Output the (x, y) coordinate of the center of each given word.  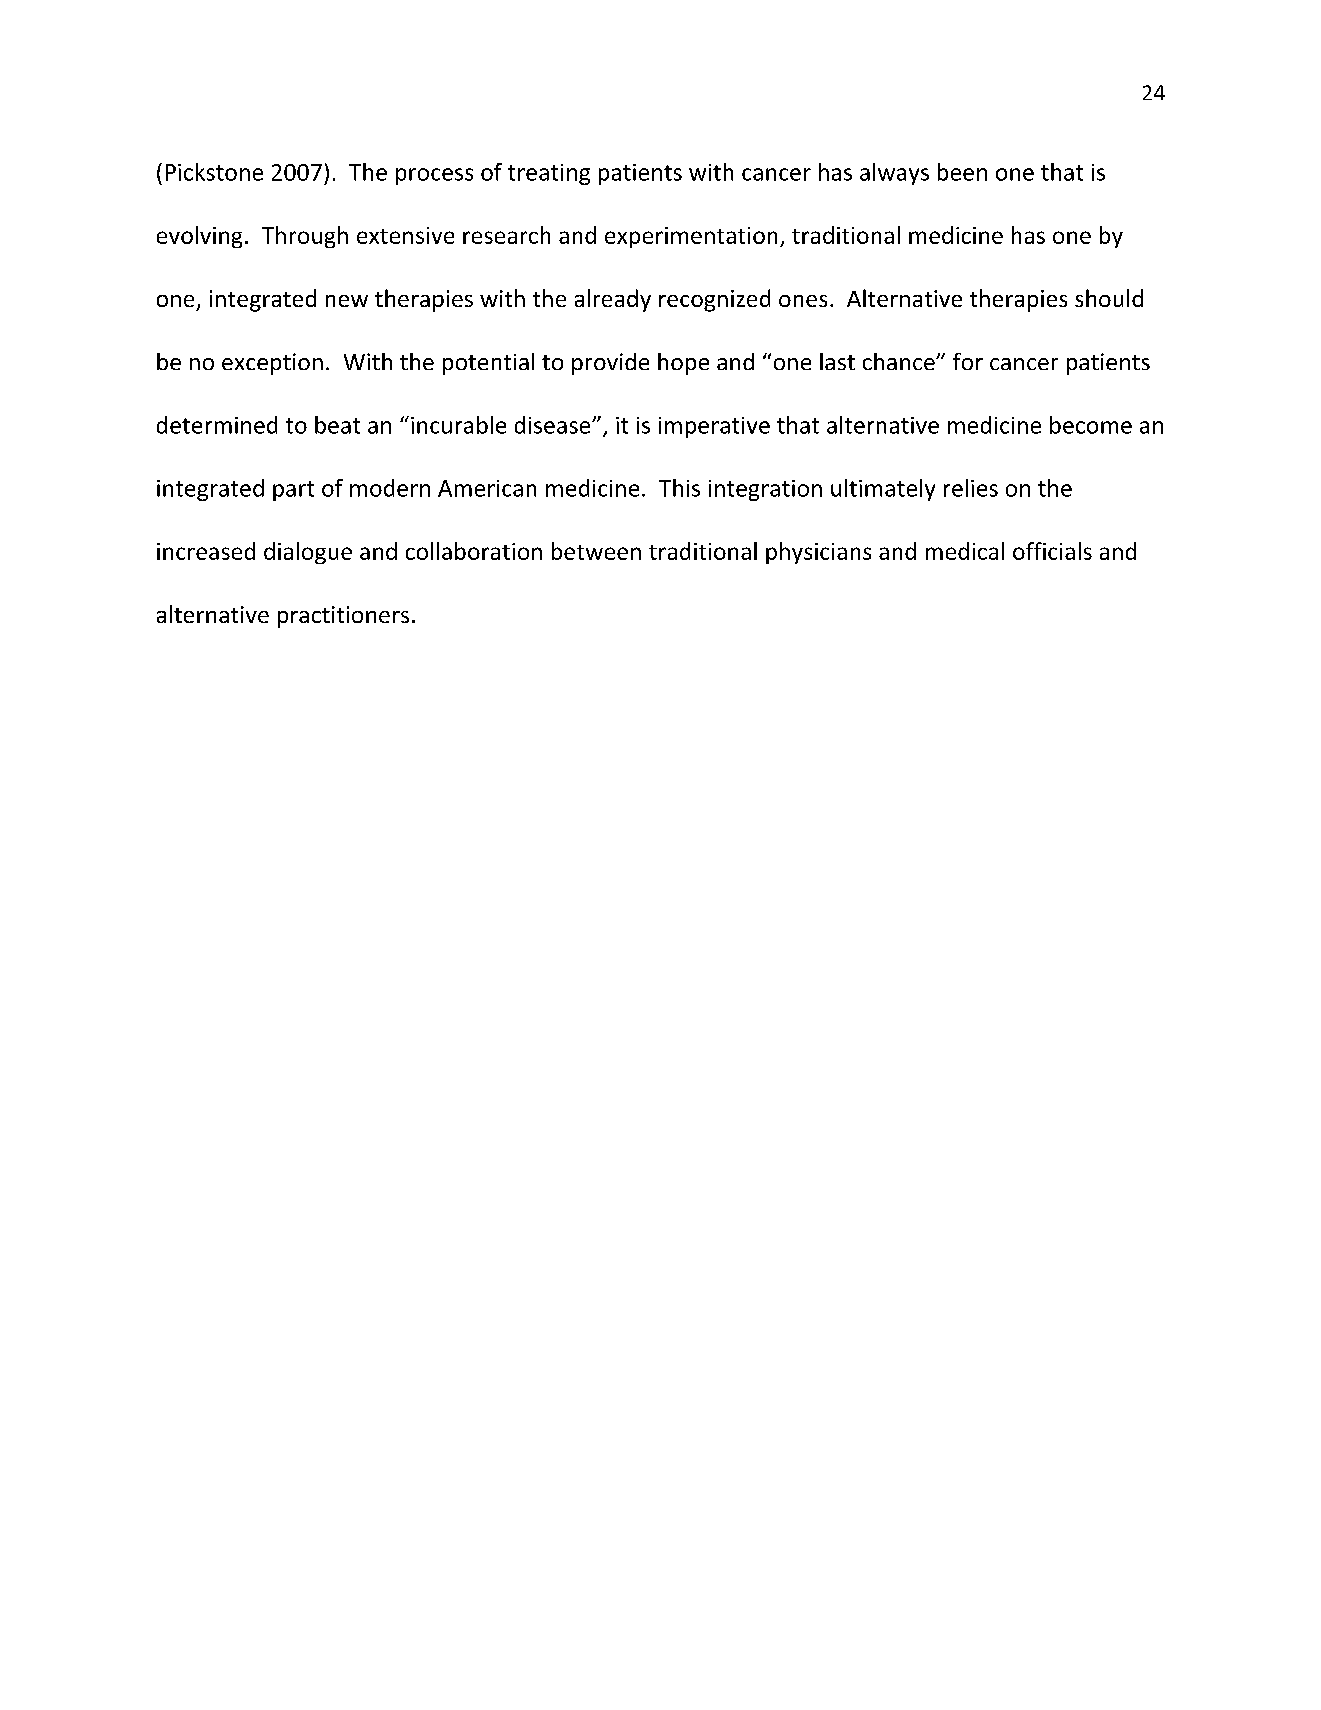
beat (337, 425)
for (968, 361)
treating (549, 174)
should (1109, 298)
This (679, 488)
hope (683, 364)
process (434, 176)
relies (971, 488)
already (613, 300)
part (293, 491)
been (962, 172)
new (347, 301)
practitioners (343, 617)
